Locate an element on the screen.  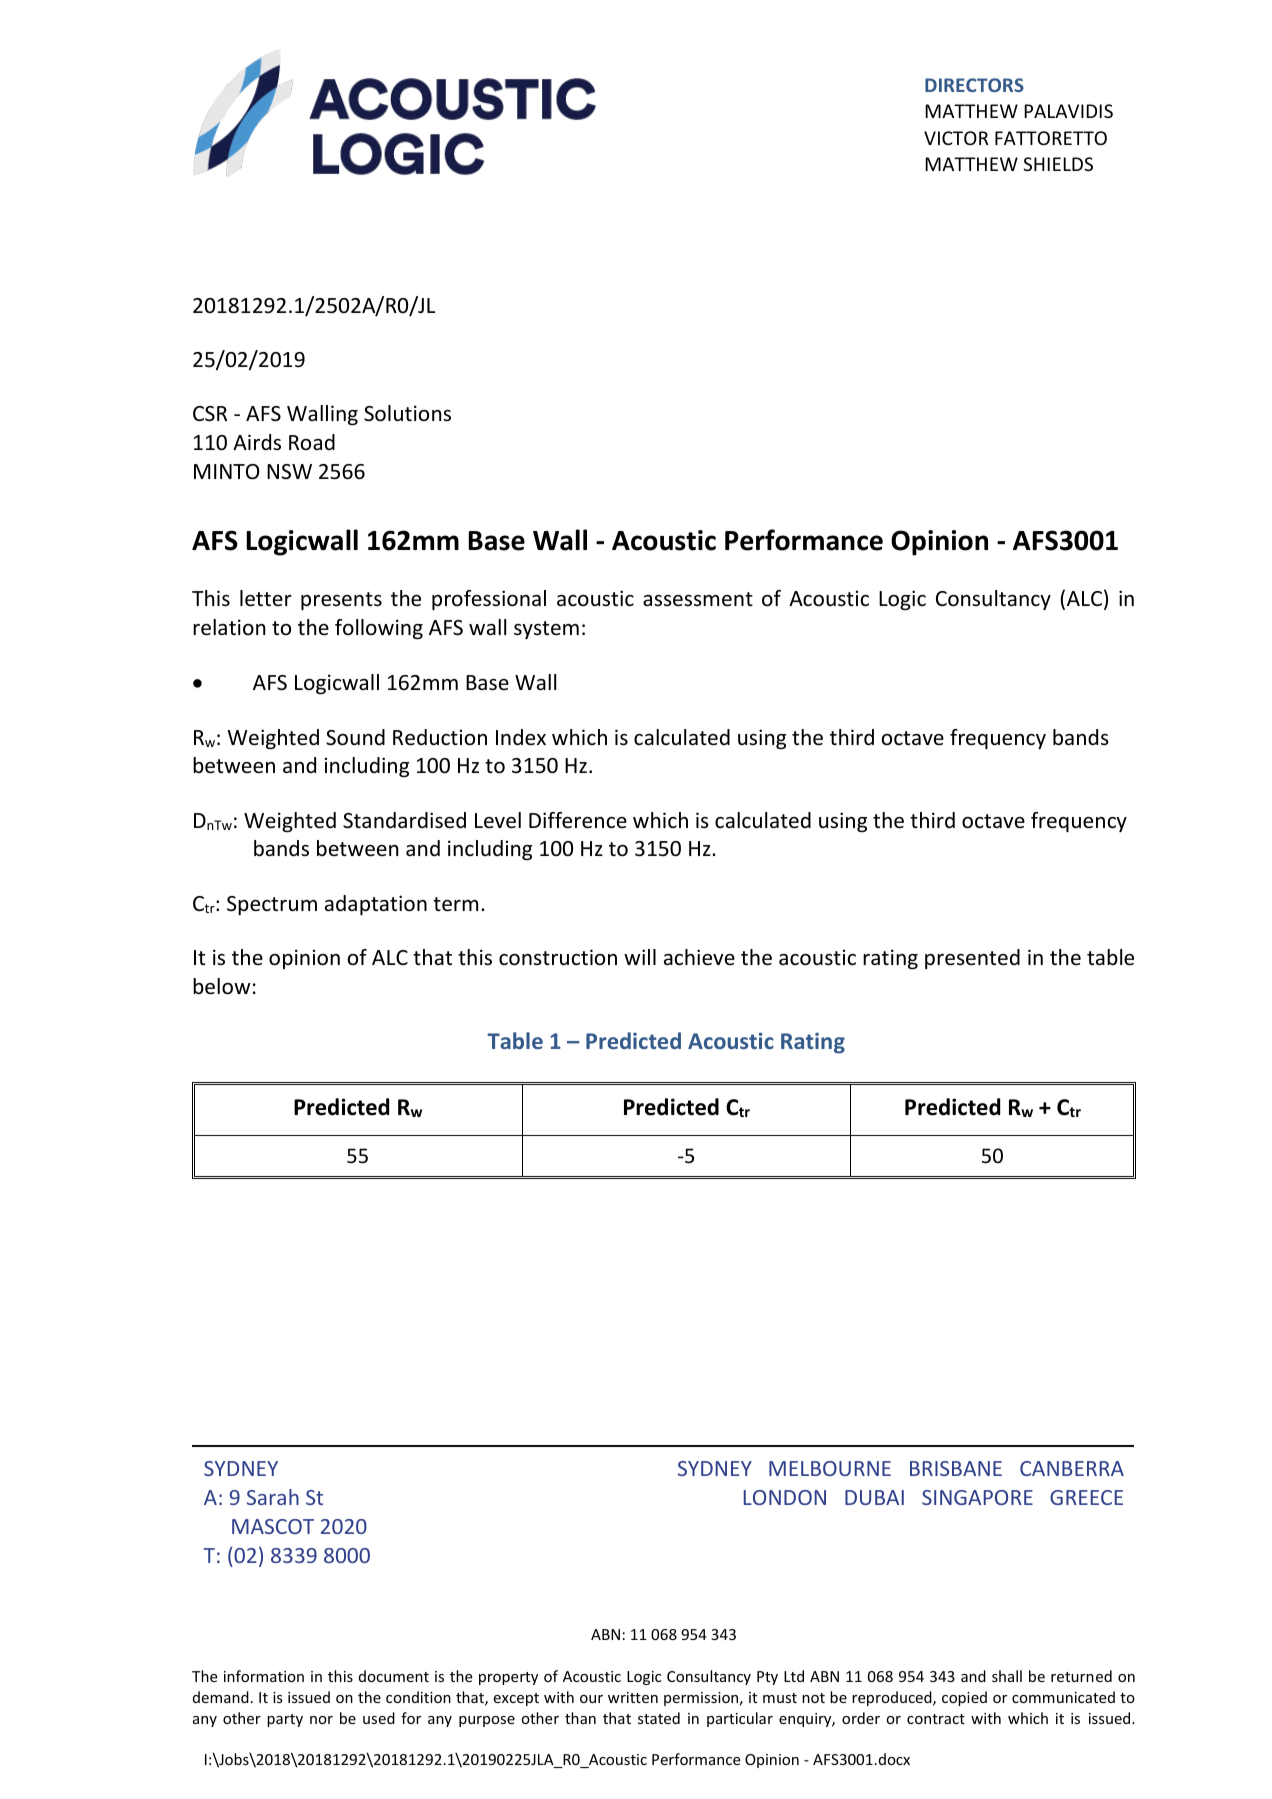
Road is located at coordinates (312, 442).
